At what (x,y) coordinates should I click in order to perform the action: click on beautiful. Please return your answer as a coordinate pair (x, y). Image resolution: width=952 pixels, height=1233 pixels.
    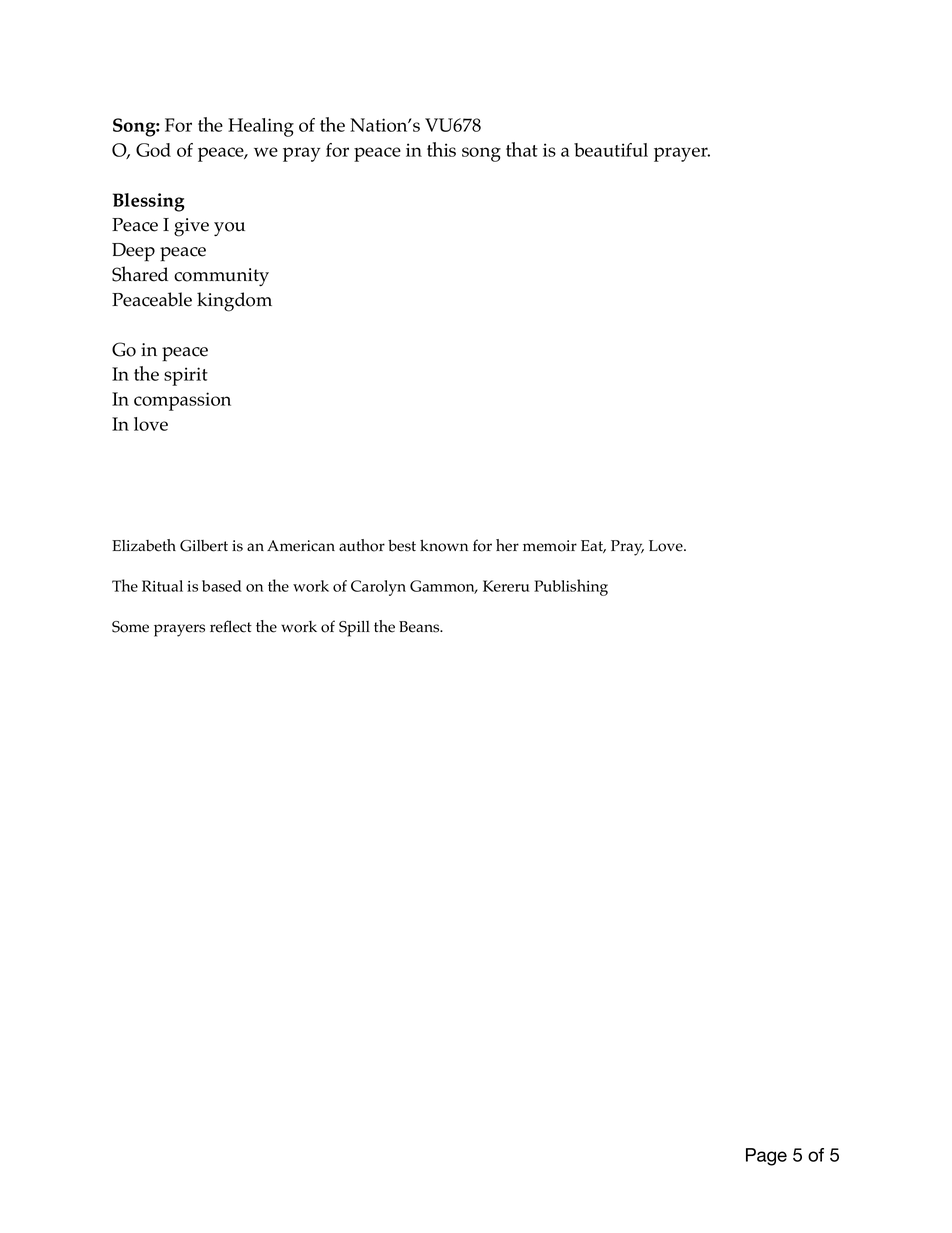
    Looking at the image, I should click on (611, 150).
